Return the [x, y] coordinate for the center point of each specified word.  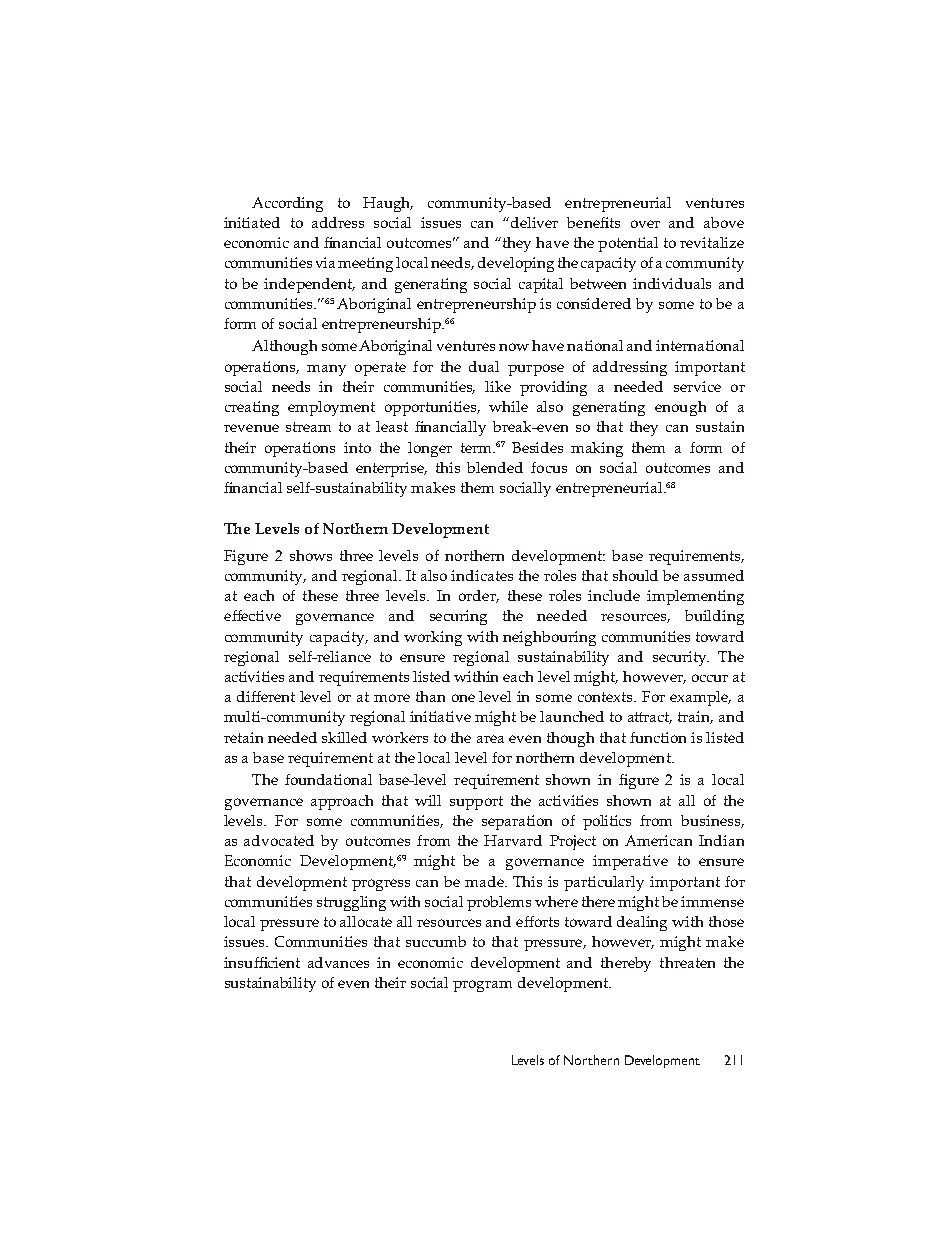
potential [628, 244]
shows [311, 555]
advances [338, 962]
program [482, 986]
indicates [482, 575]
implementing [695, 597]
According [287, 204]
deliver [534, 222]
